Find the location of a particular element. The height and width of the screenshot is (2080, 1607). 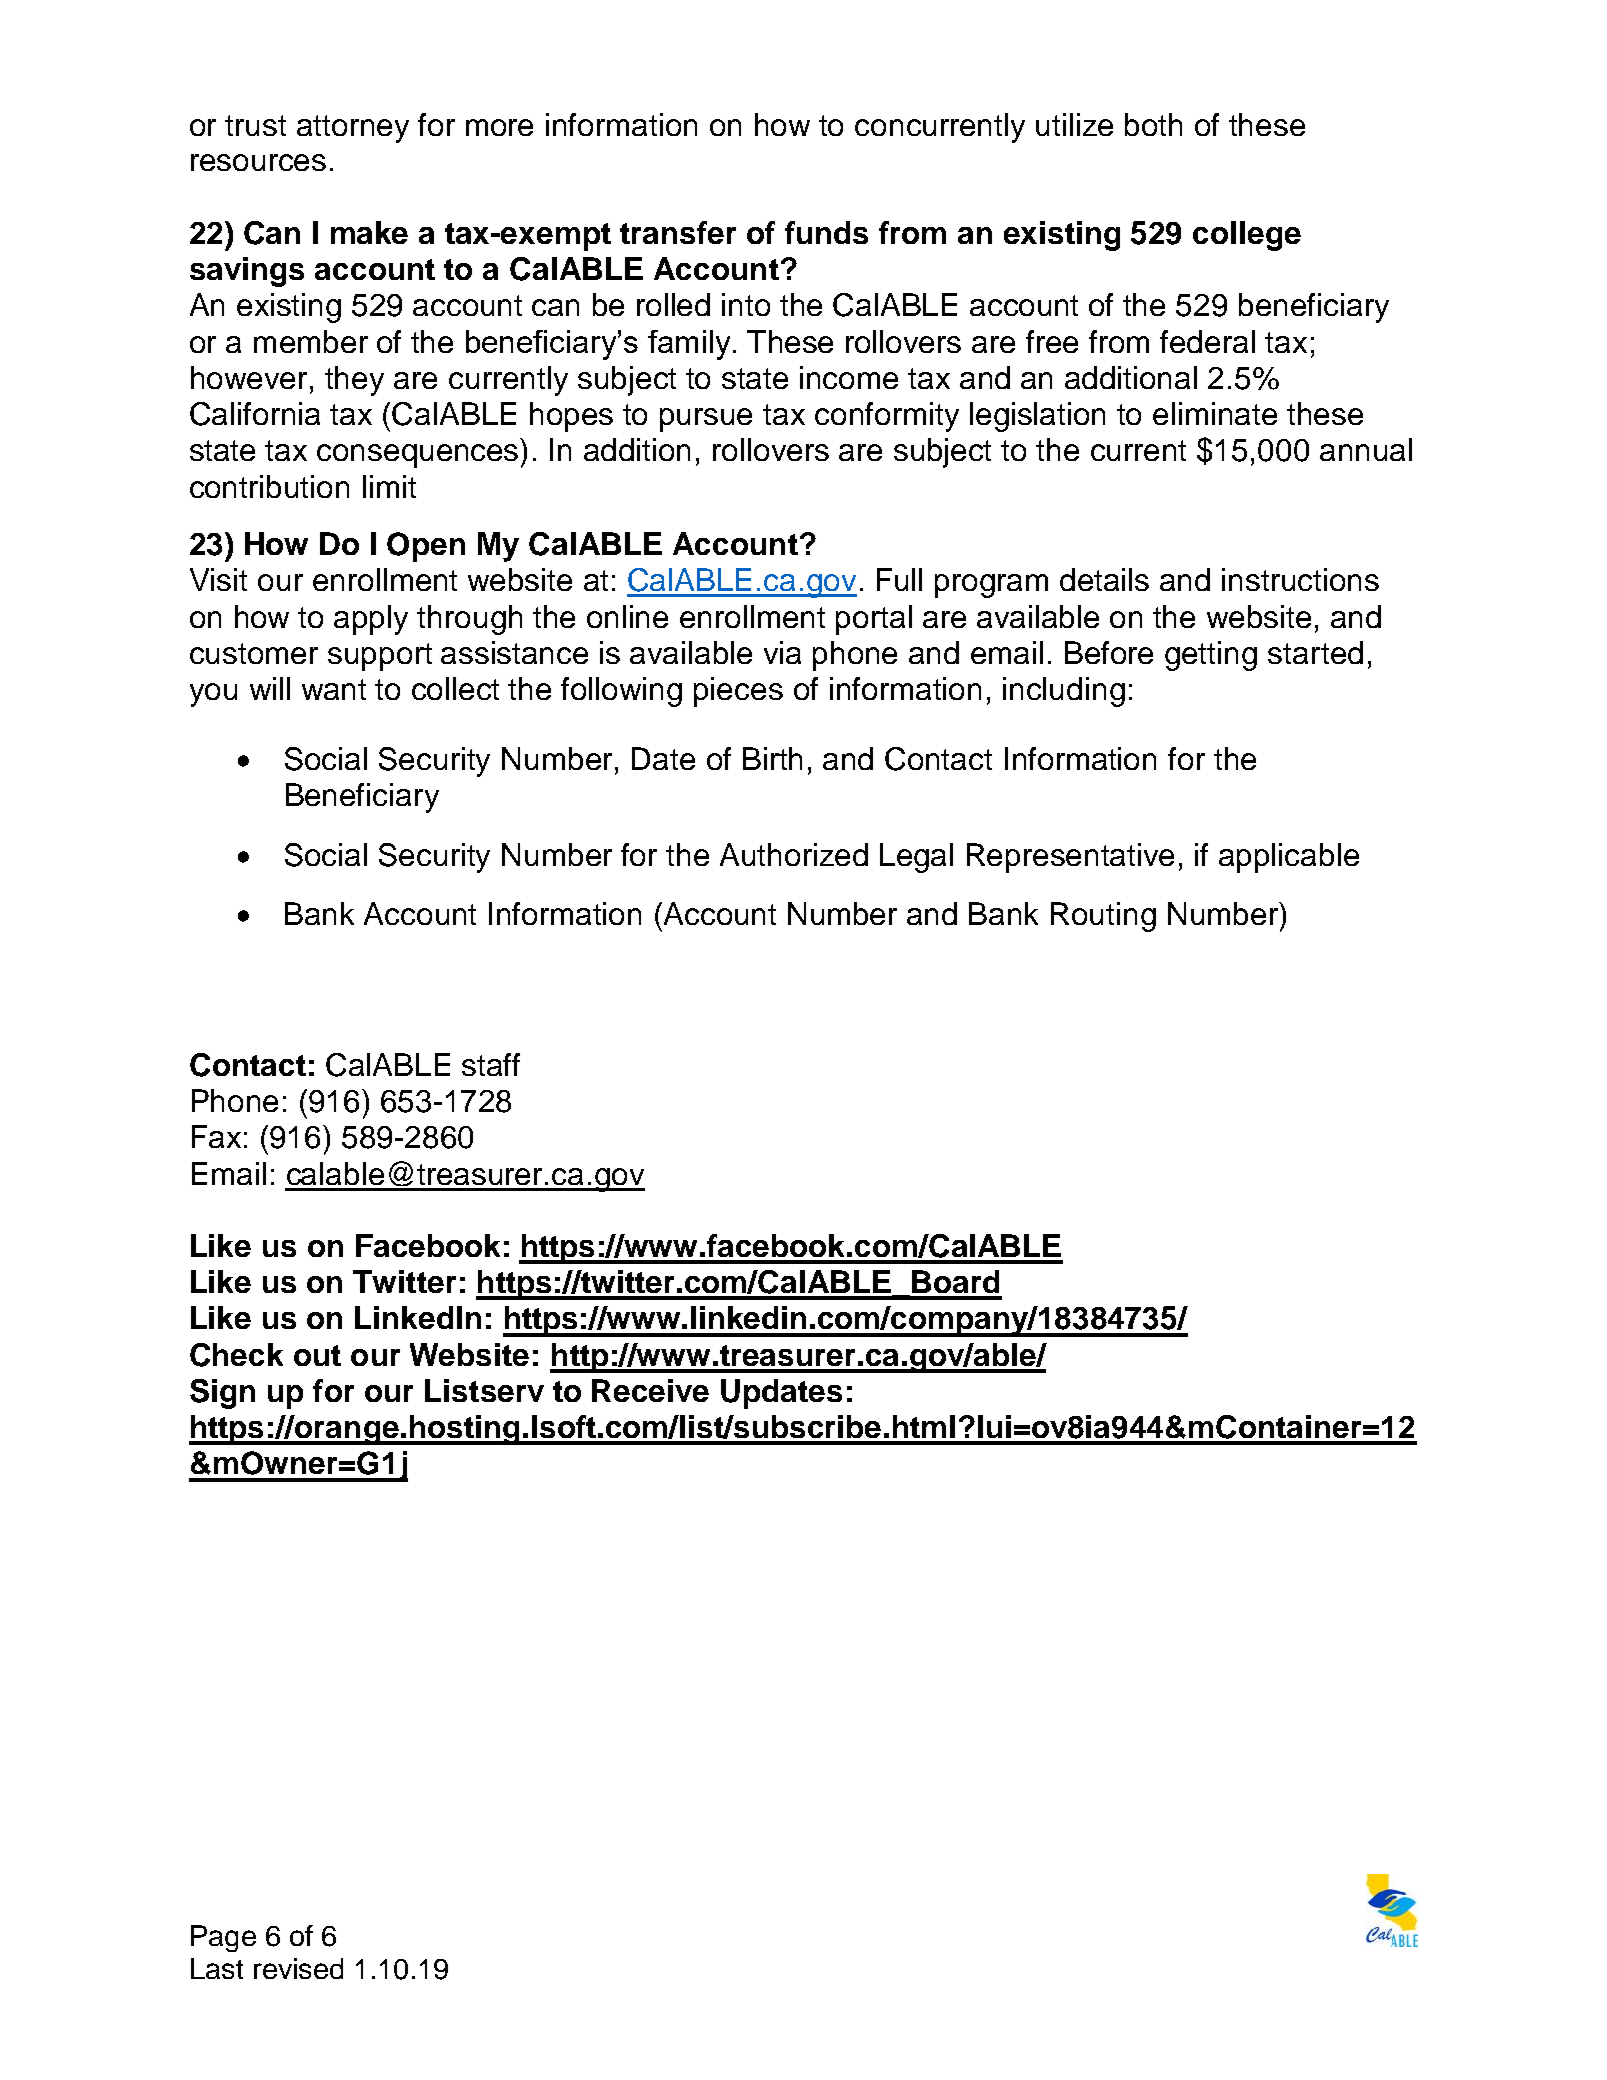

Page is located at coordinates (223, 1938).
